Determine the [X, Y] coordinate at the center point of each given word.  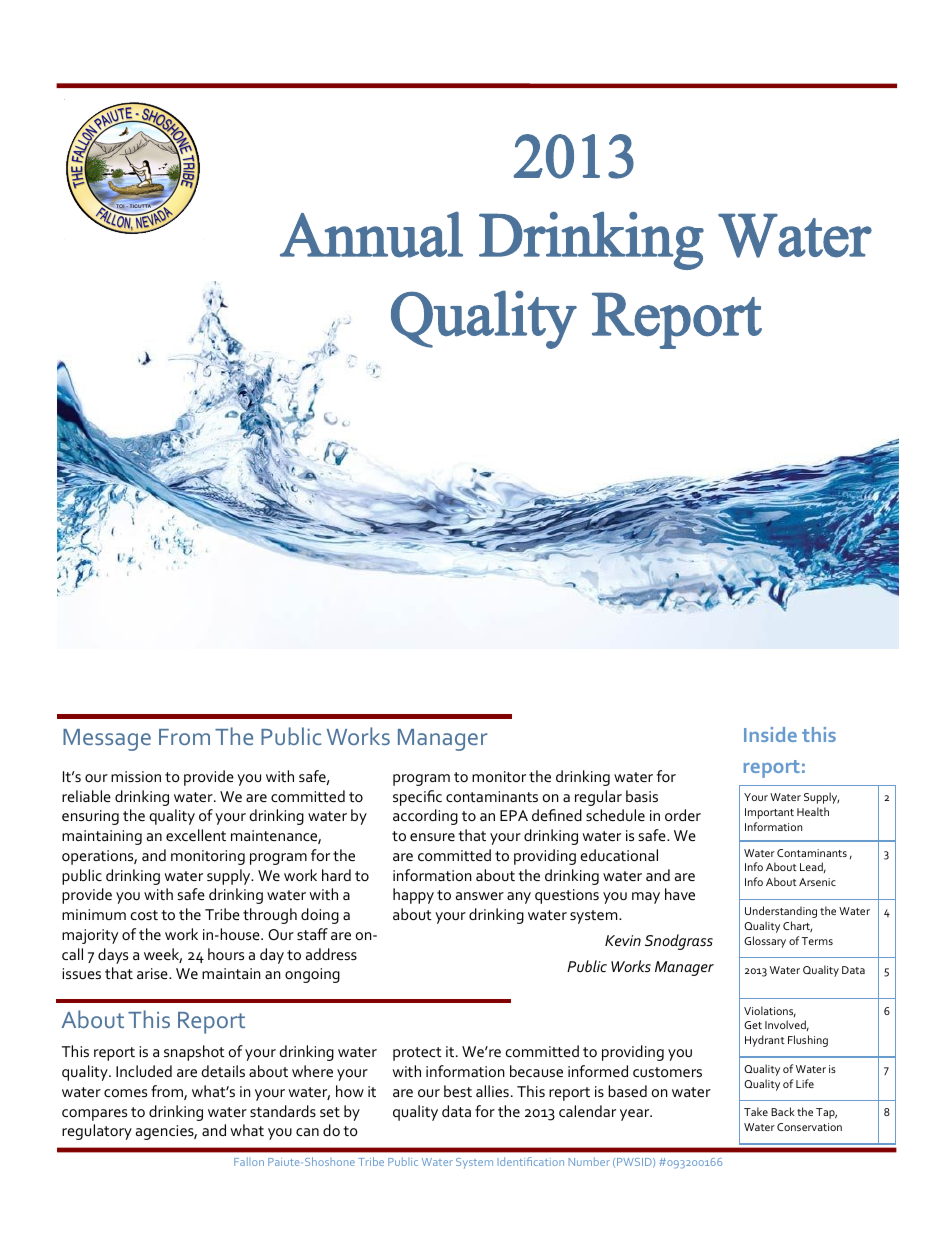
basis [642, 796]
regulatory [97, 1132]
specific [417, 798]
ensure [432, 837]
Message [107, 740]
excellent [196, 835]
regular [598, 798]
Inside [770, 734]
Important [769, 813]
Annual [371, 234]
